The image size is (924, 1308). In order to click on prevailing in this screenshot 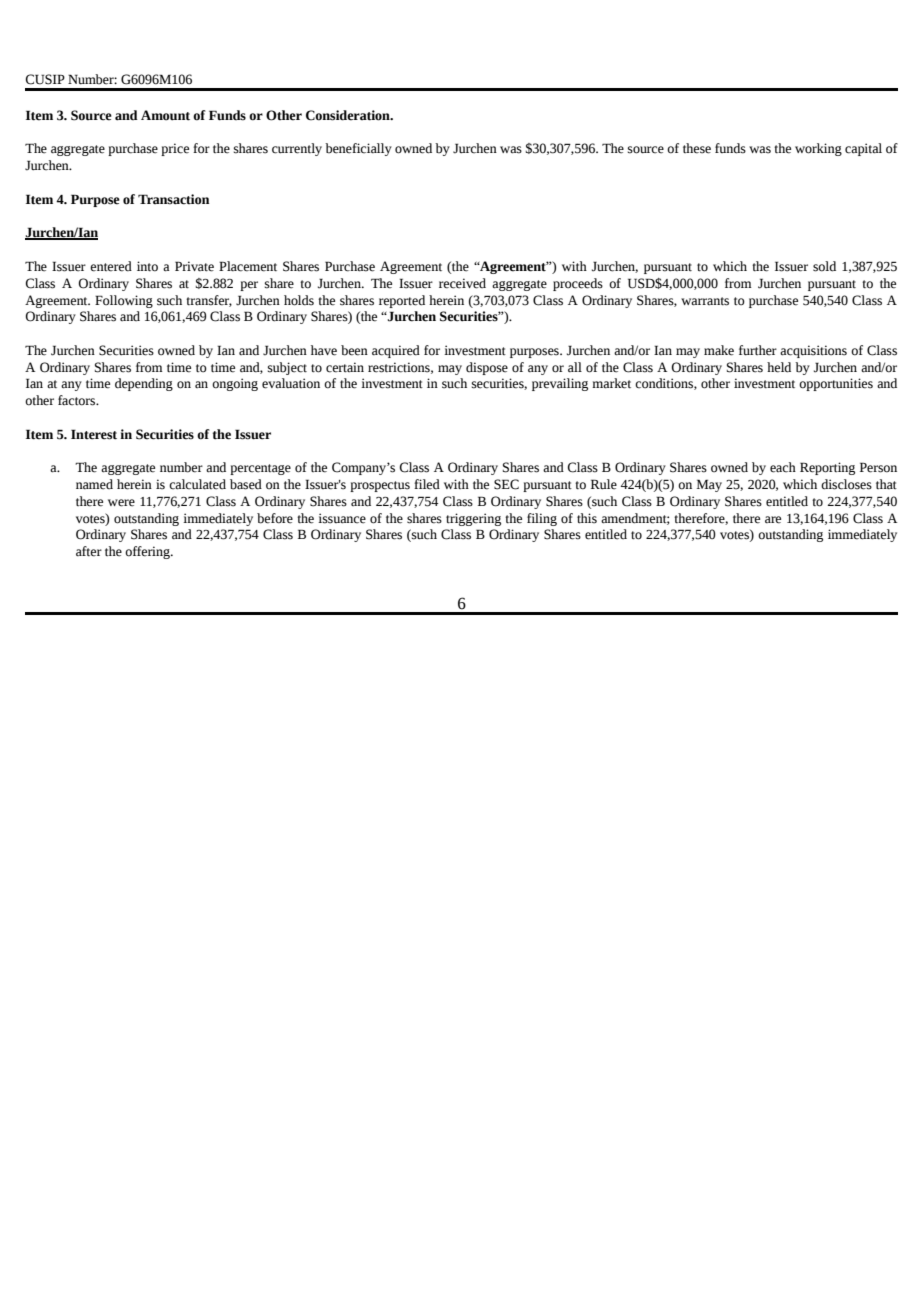, I will do `click(560, 384)`.
